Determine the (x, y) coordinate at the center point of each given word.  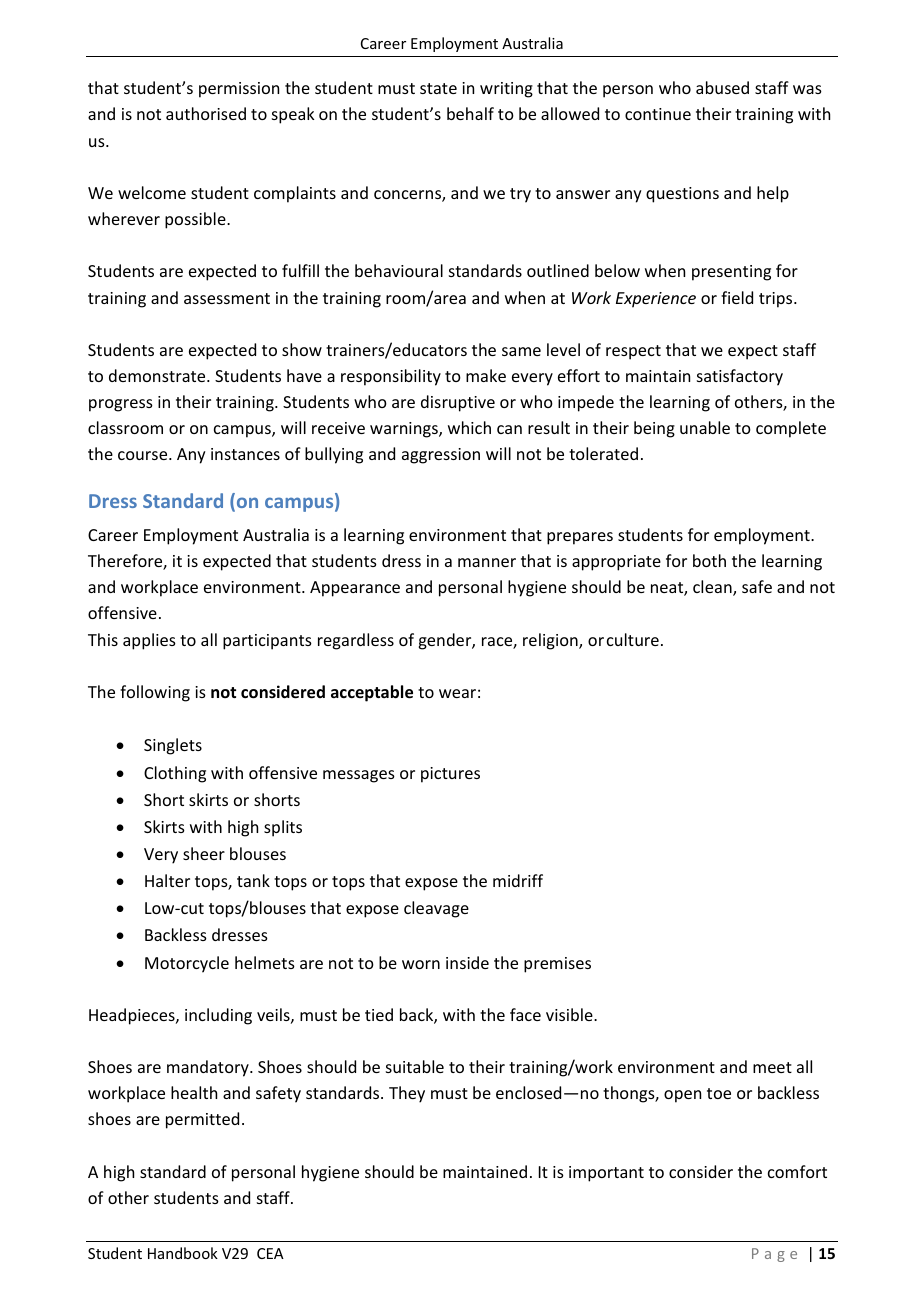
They (407, 1094)
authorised (206, 113)
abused (722, 87)
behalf (470, 113)
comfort (797, 1171)
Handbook (183, 1253)
